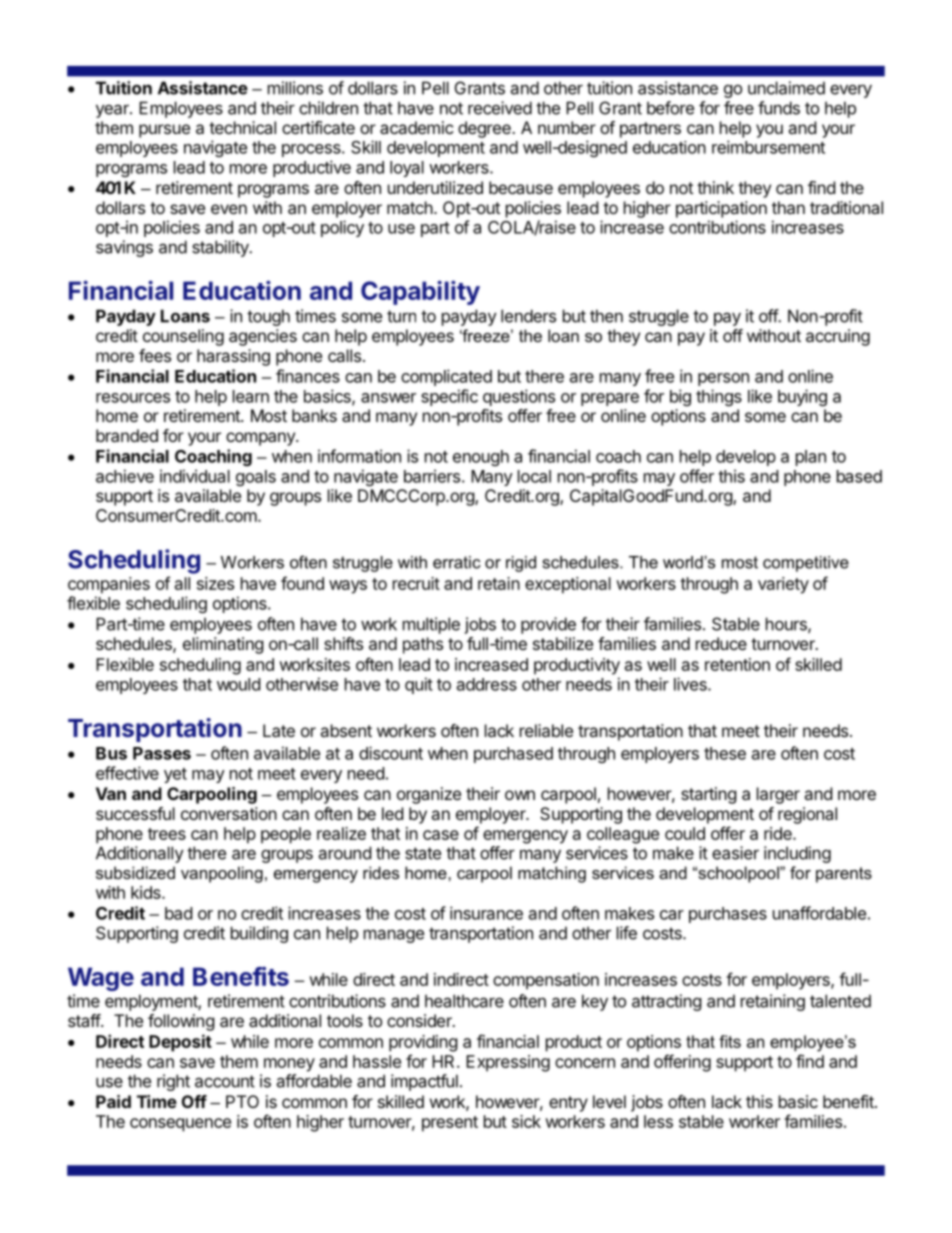  I want to click on enough, so click(481, 458).
